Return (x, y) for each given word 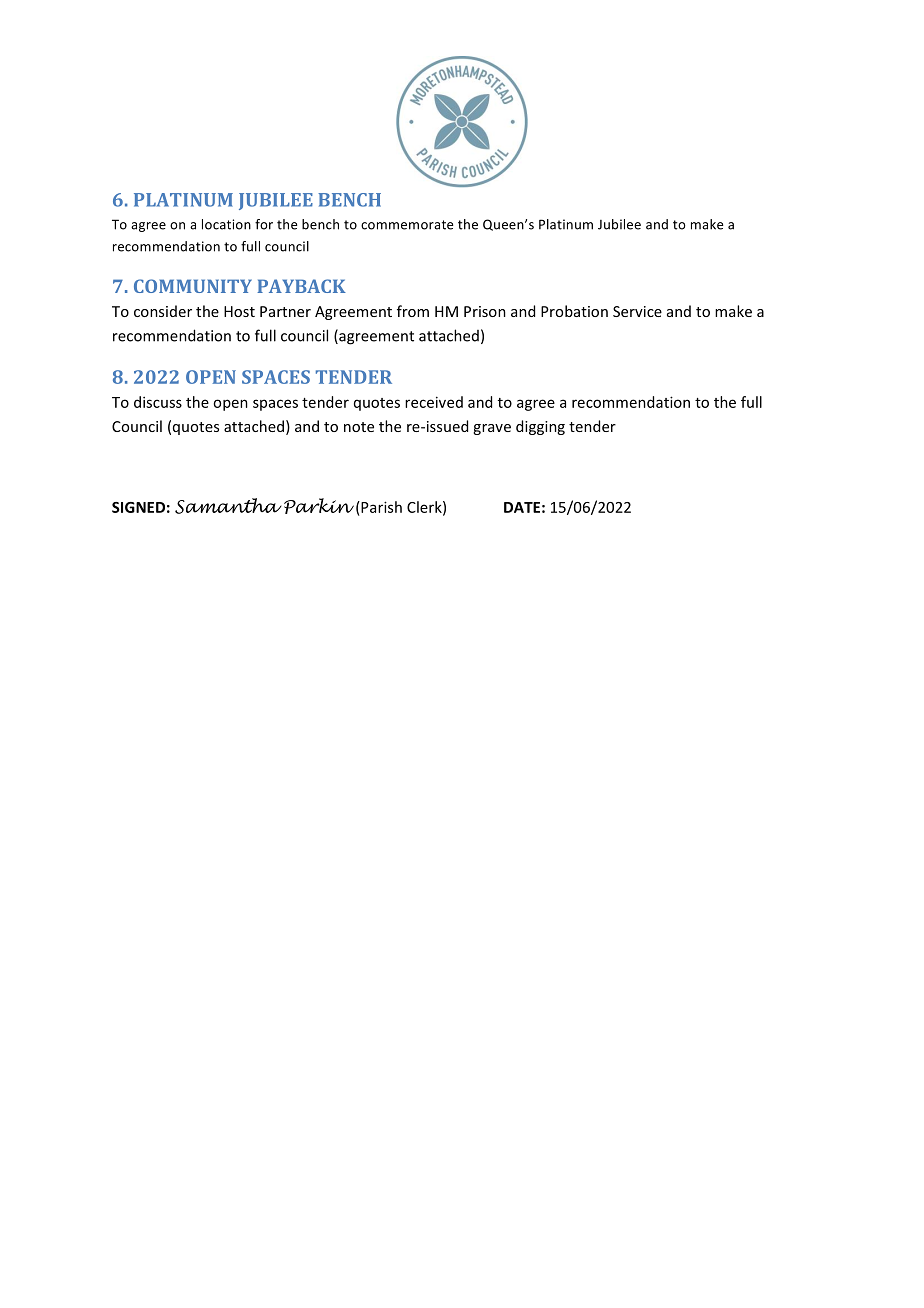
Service (637, 311)
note (359, 427)
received (434, 402)
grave (492, 429)
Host (239, 311)
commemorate (407, 225)
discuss (158, 402)
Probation (574, 311)
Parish (380, 507)
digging (540, 427)
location (226, 224)
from (413, 311)
